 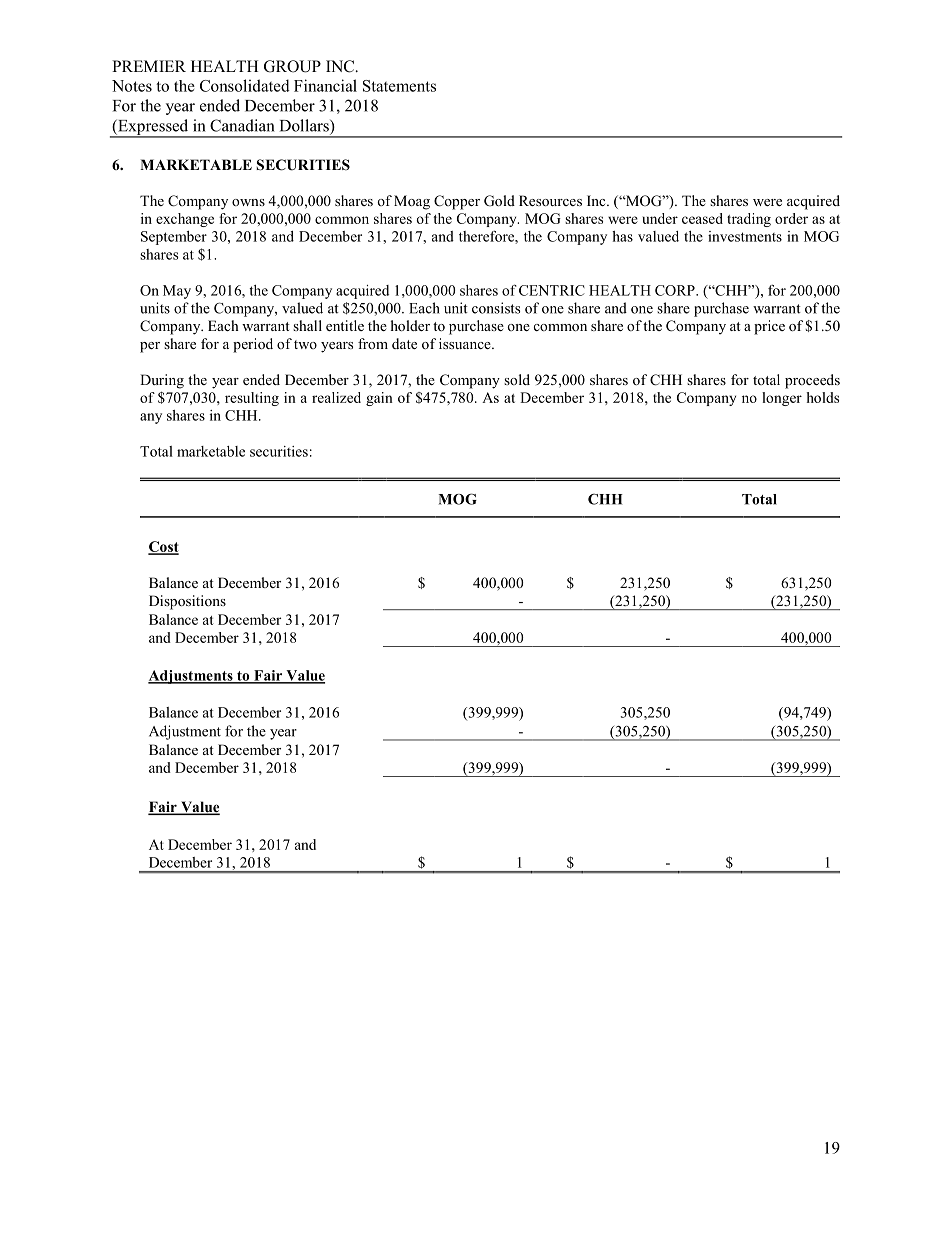 I want to click on owns, so click(x=248, y=202).
